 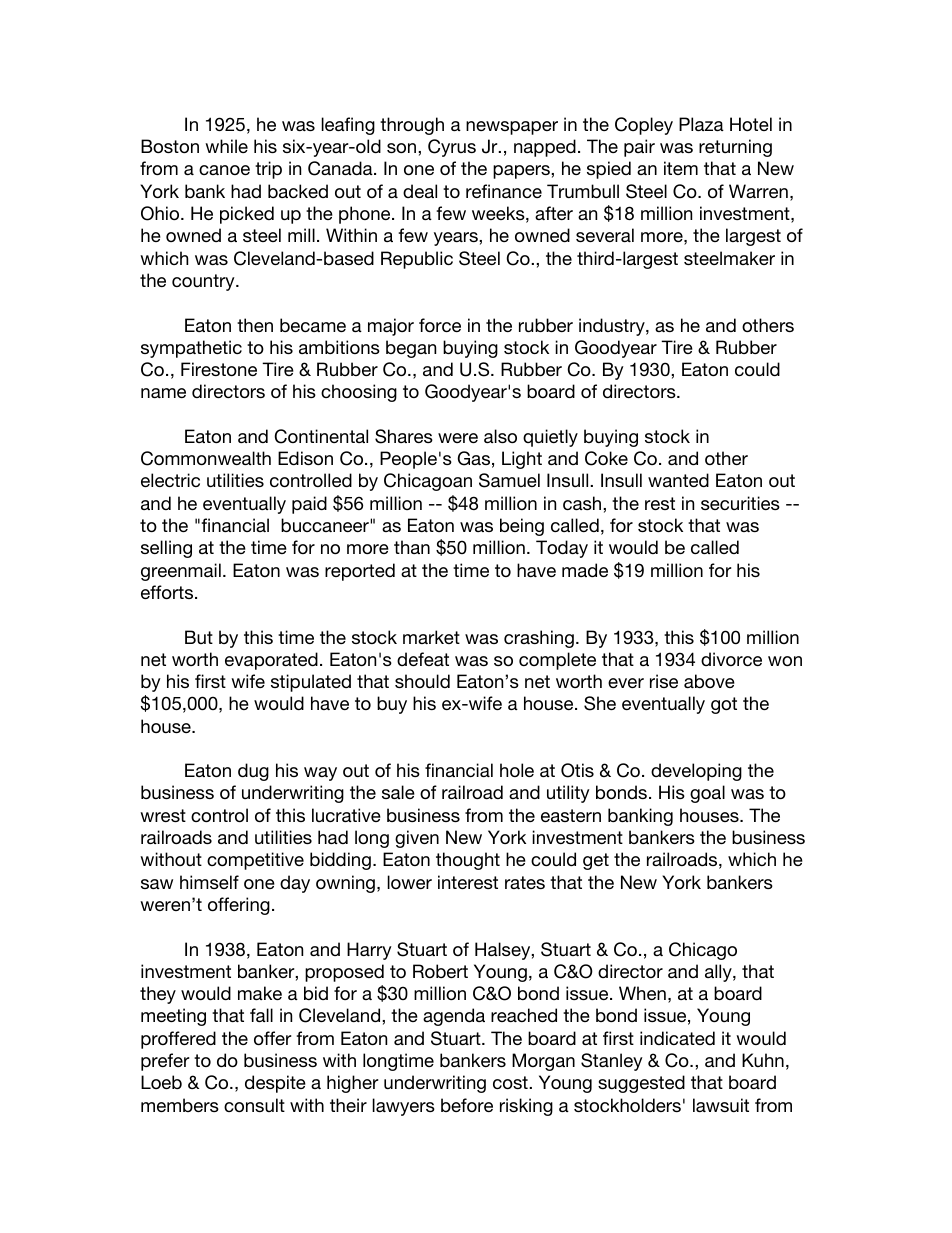 I want to click on also, so click(x=500, y=436).
